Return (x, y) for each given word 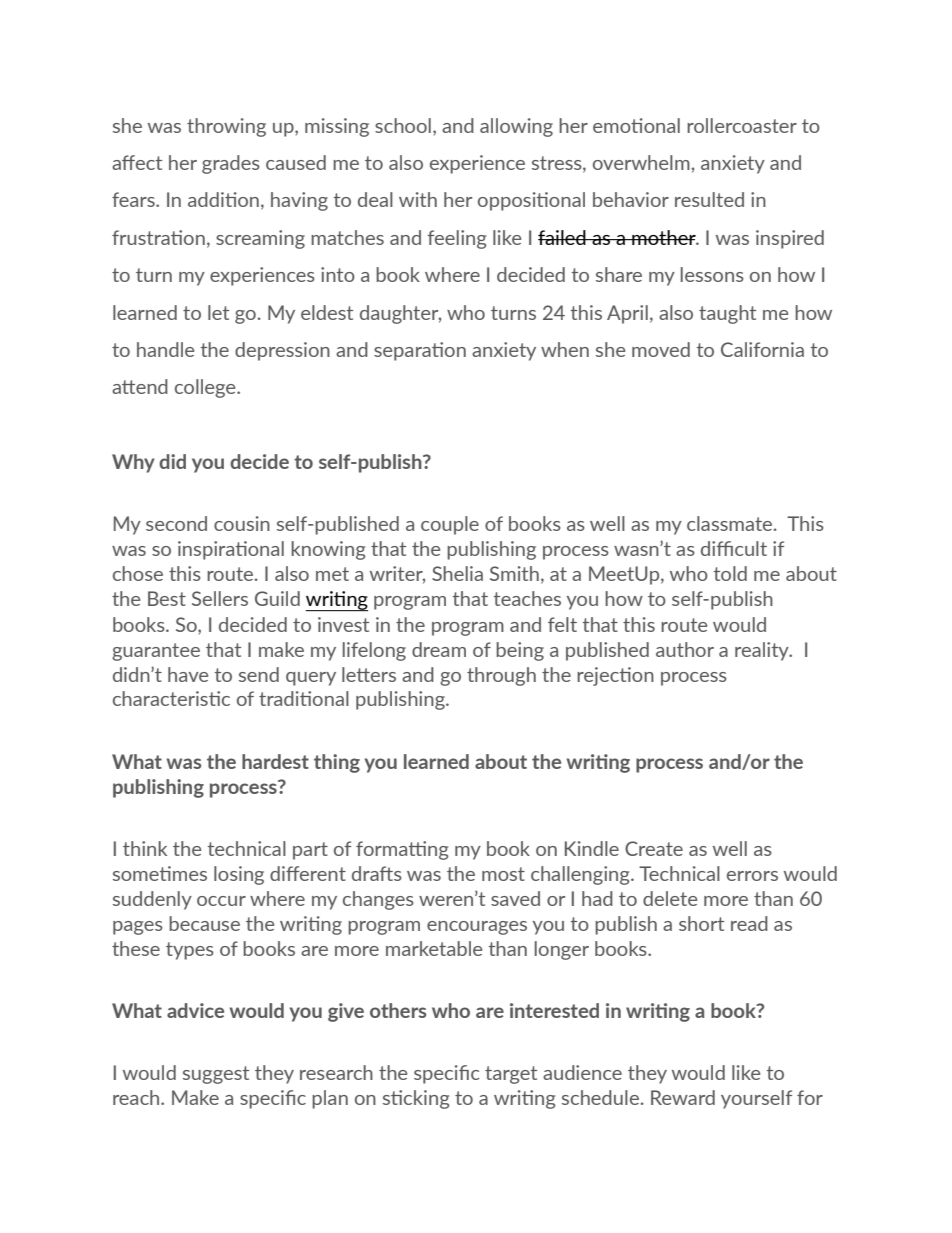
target (511, 1075)
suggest (216, 1075)
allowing (516, 127)
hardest (275, 761)
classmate (731, 523)
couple (450, 525)
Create (654, 848)
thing (337, 763)
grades (231, 164)
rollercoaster (742, 125)
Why (133, 463)
